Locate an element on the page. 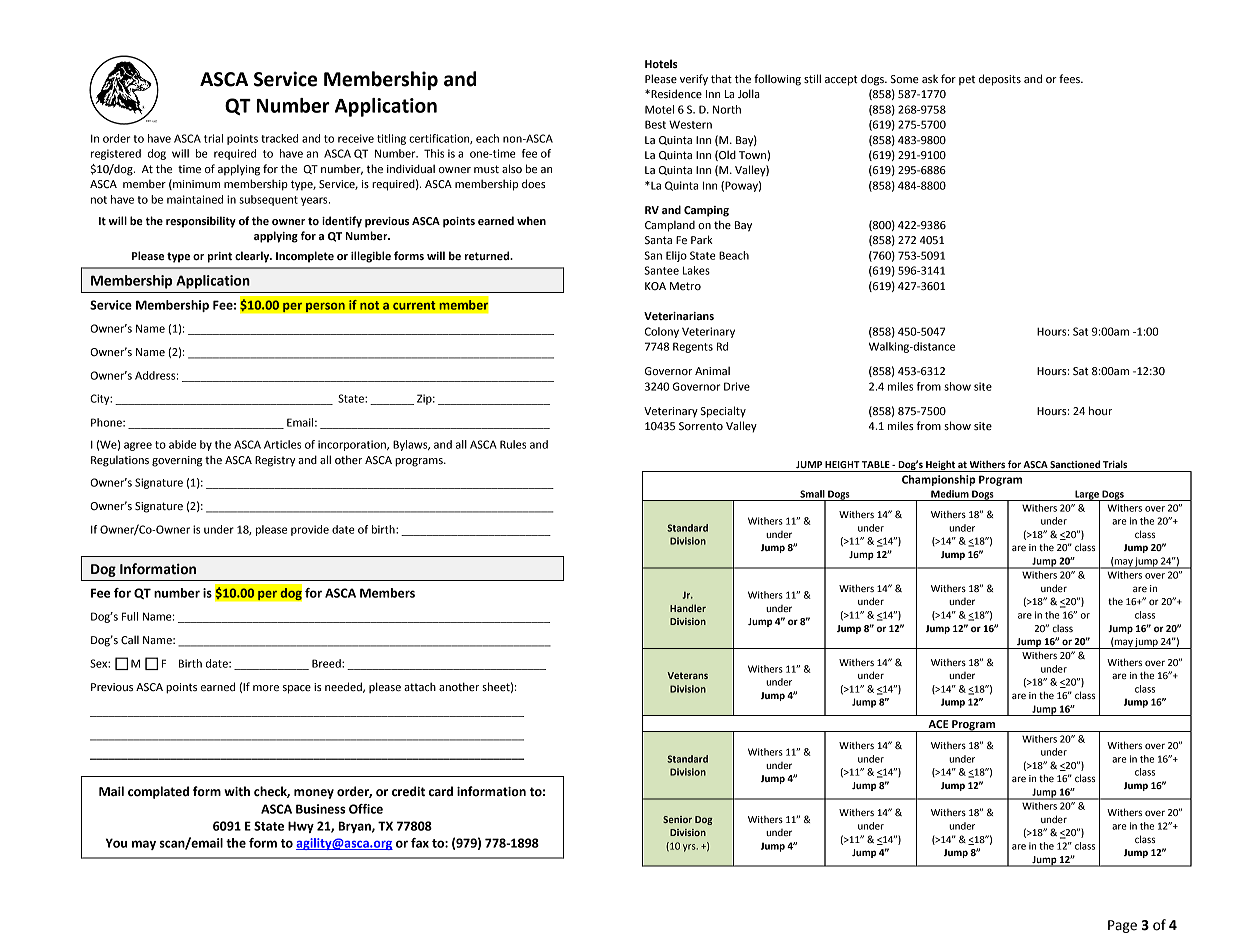 The image size is (1233, 952). Registry is located at coordinates (275, 461).
